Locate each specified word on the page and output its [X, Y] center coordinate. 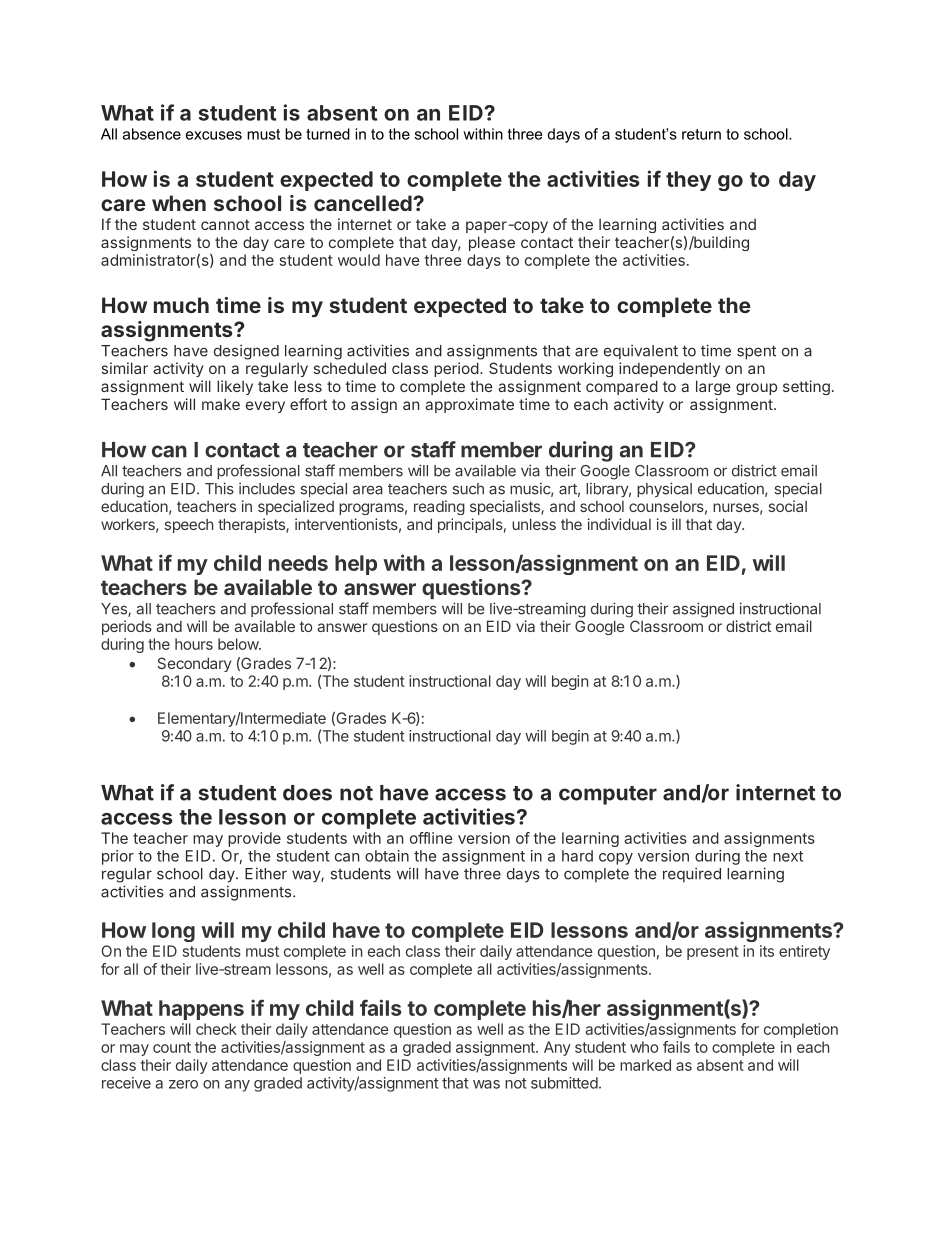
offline [431, 838]
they [688, 181]
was [486, 1084]
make [221, 404]
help [356, 565]
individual [619, 524]
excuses [214, 135]
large [713, 387]
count [172, 1047]
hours [194, 644]
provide [254, 839]
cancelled [364, 203]
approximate [469, 405]
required [692, 874]
